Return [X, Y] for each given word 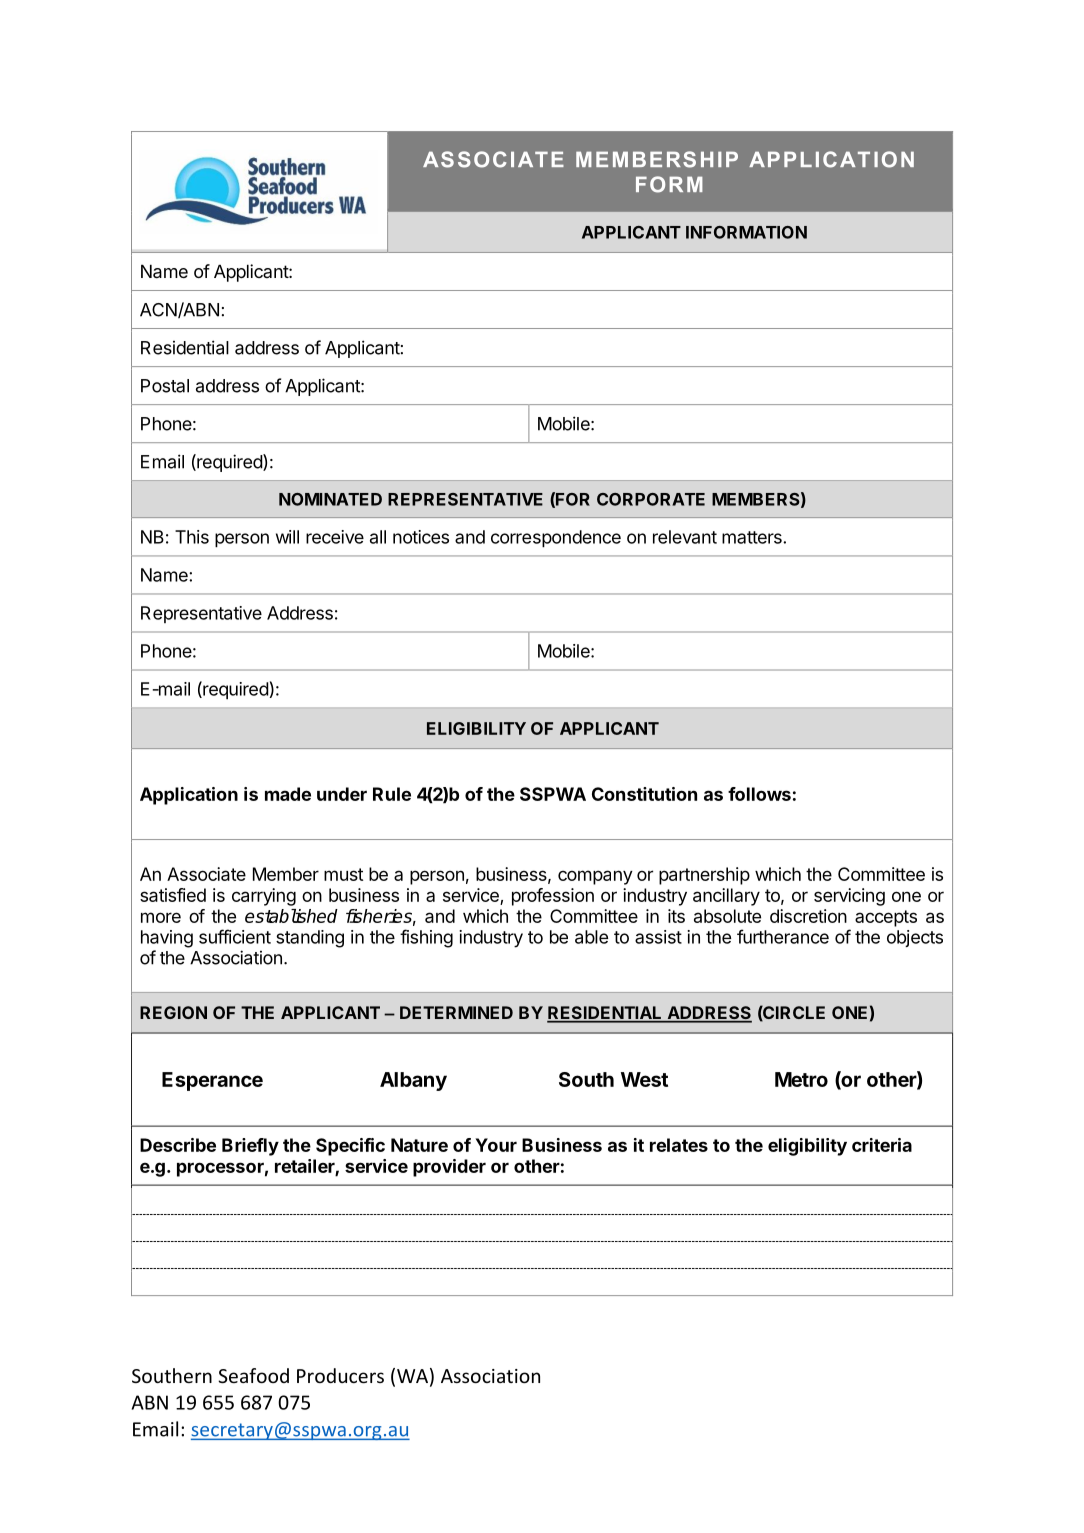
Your [496, 1145]
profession [553, 897]
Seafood [253, 1375]
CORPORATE [651, 499]
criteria [882, 1145]
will [287, 537]
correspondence [556, 539]
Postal [165, 386]
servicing [849, 897]
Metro [801, 1079]
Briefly [250, 1147]
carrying [264, 897]
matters [753, 537]
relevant [685, 537]
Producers [340, 1375]
